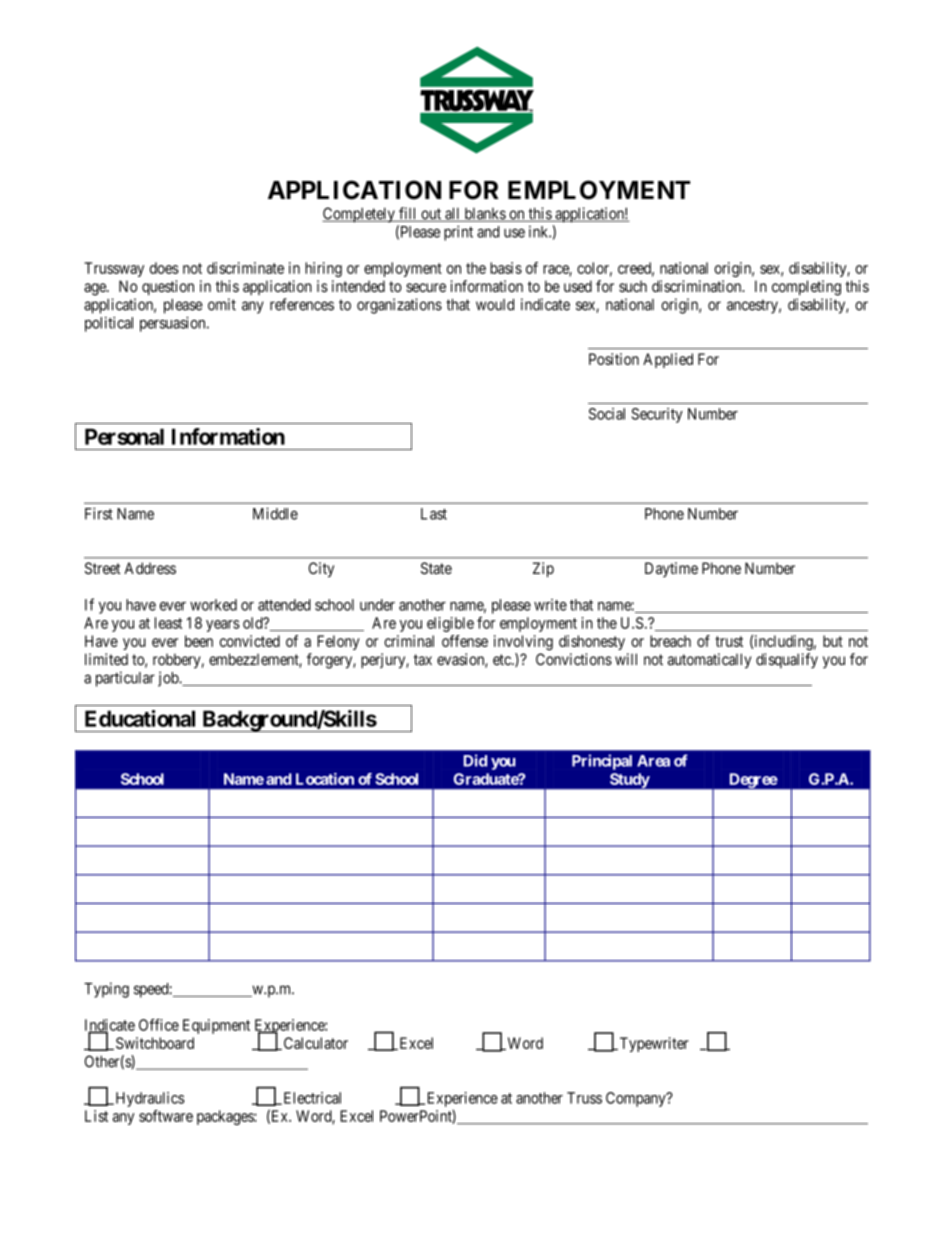 The height and width of the screenshot is (1233, 952). What do you see at coordinates (150, 568) in the screenshot?
I see `Address` at bounding box center [150, 568].
